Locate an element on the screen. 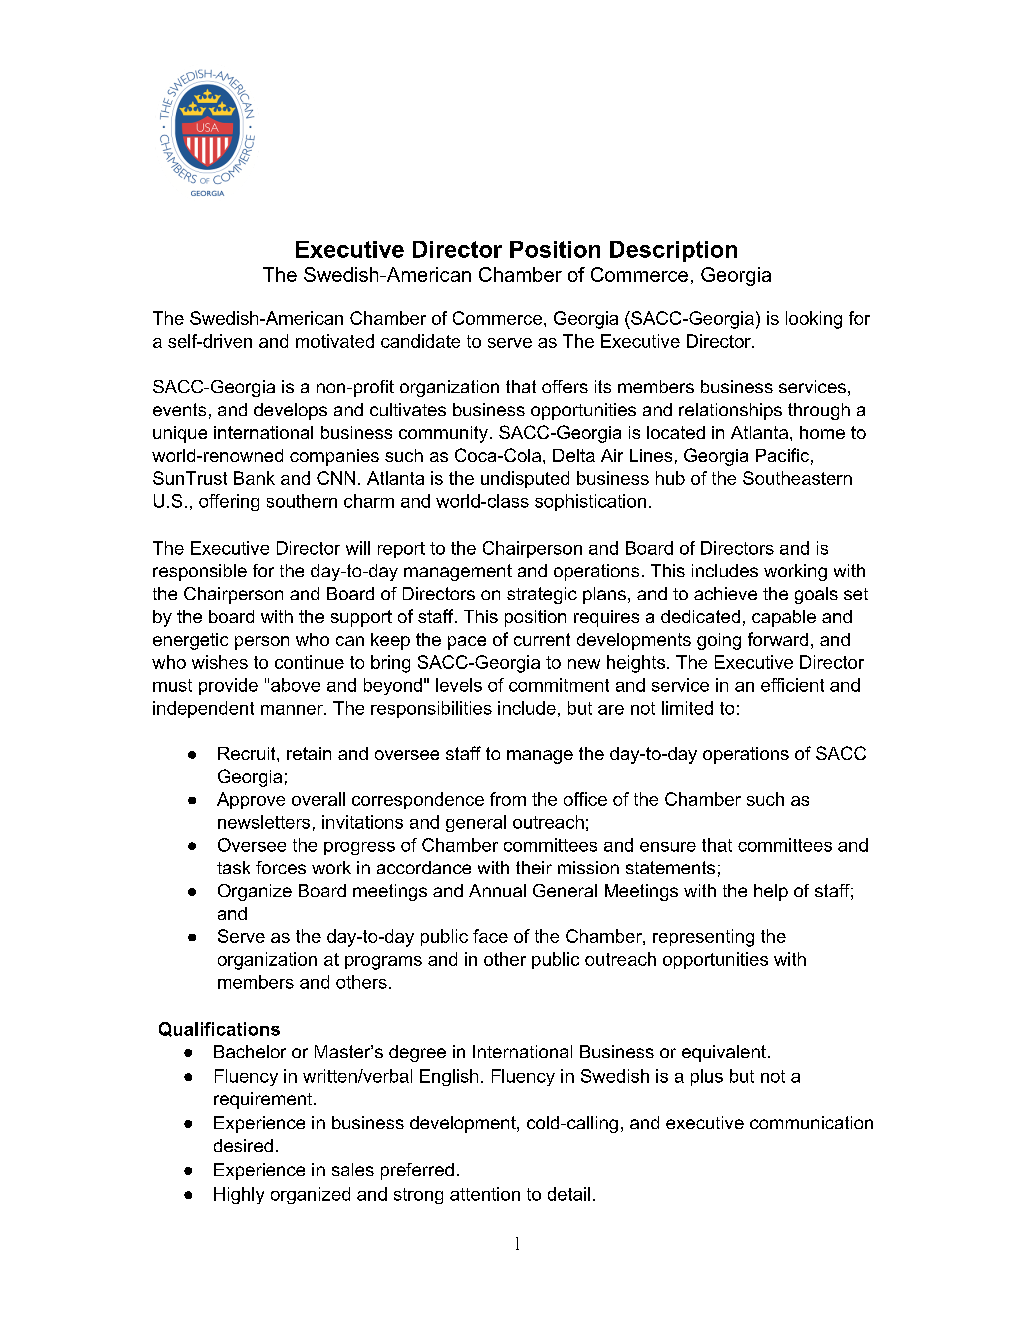 The image size is (1035, 1340). candidate is located at coordinates (420, 341).
